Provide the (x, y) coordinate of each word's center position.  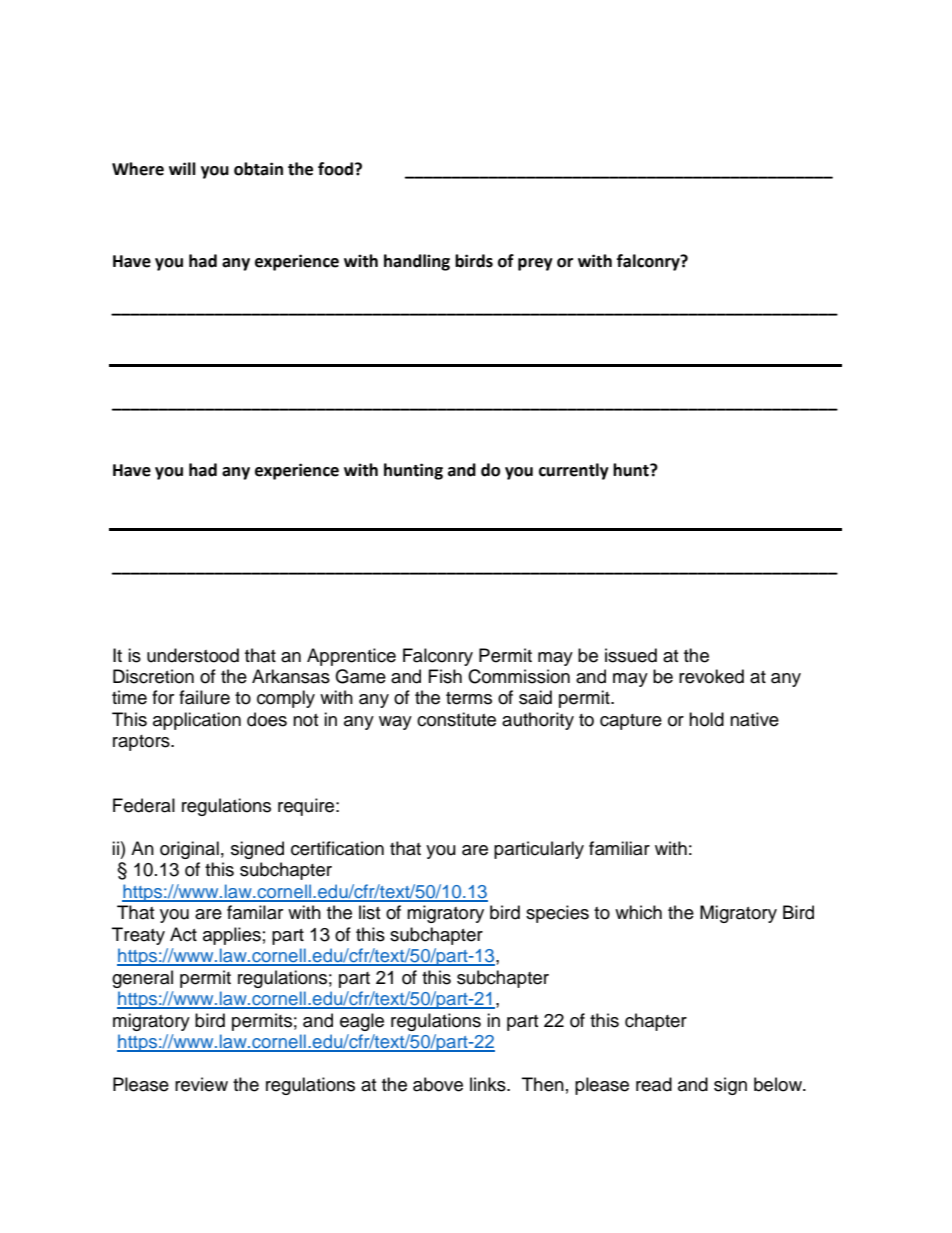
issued (631, 655)
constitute (456, 719)
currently (574, 471)
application (197, 721)
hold (706, 719)
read (654, 1084)
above (438, 1084)
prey (535, 264)
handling (417, 262)
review (201, 1084)
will (182, 168)
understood (193, 655)
